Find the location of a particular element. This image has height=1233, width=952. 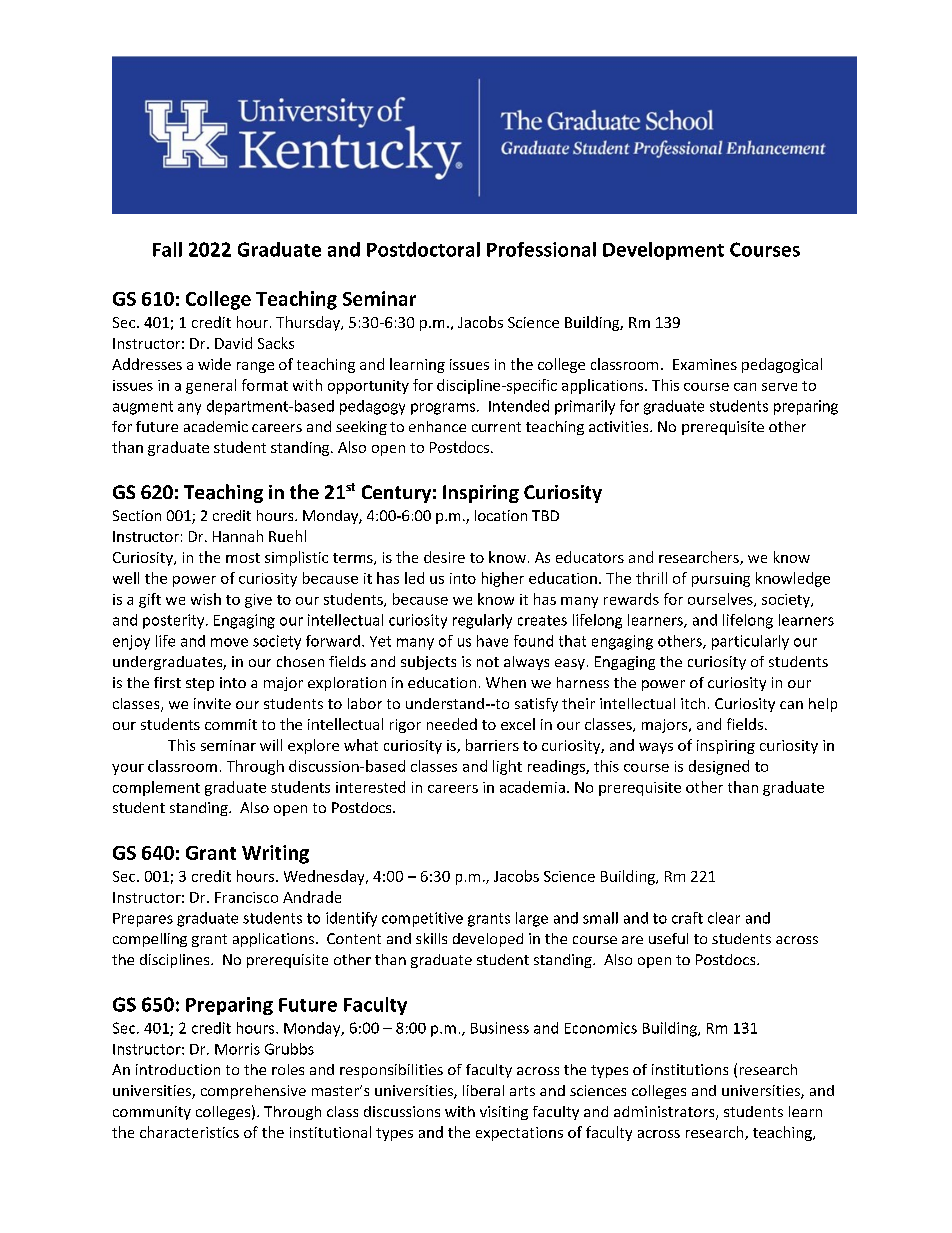

Hannah is located at coordinates (238, 536).
